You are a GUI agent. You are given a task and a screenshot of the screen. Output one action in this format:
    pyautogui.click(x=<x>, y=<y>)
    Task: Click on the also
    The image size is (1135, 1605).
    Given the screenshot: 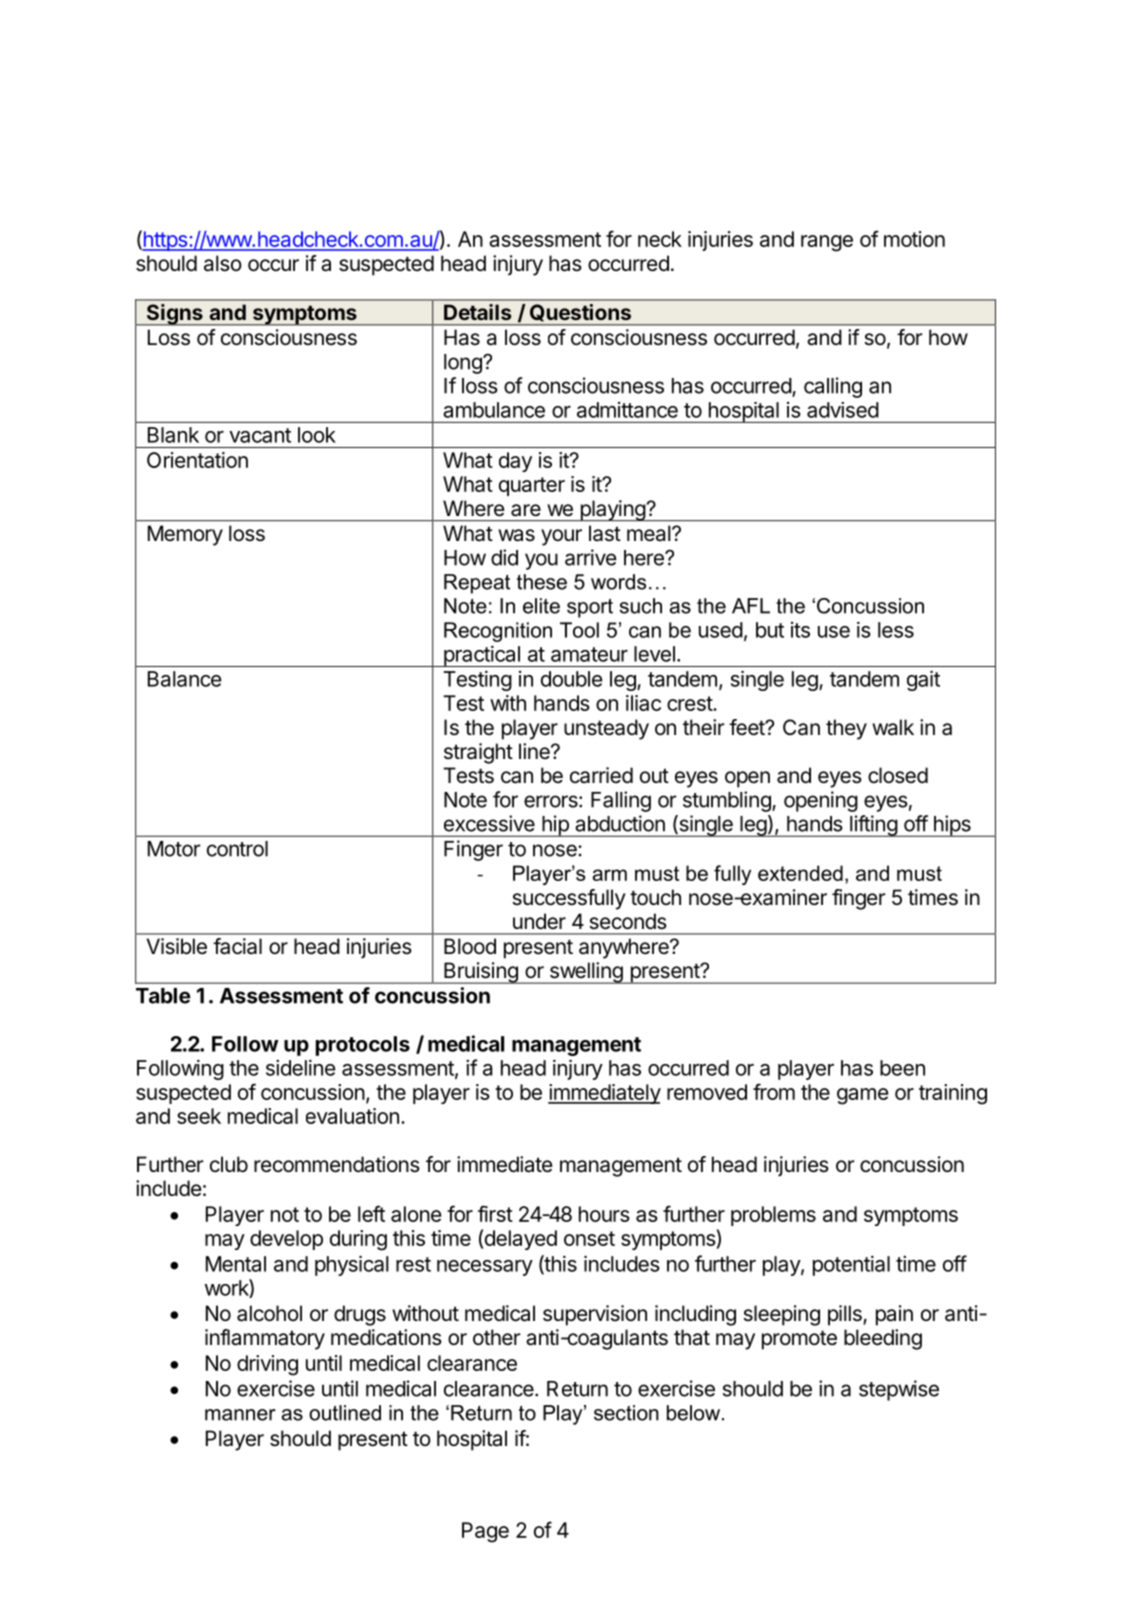 What is the action you would take?
    pyautogui.click(x=223, y=263)
